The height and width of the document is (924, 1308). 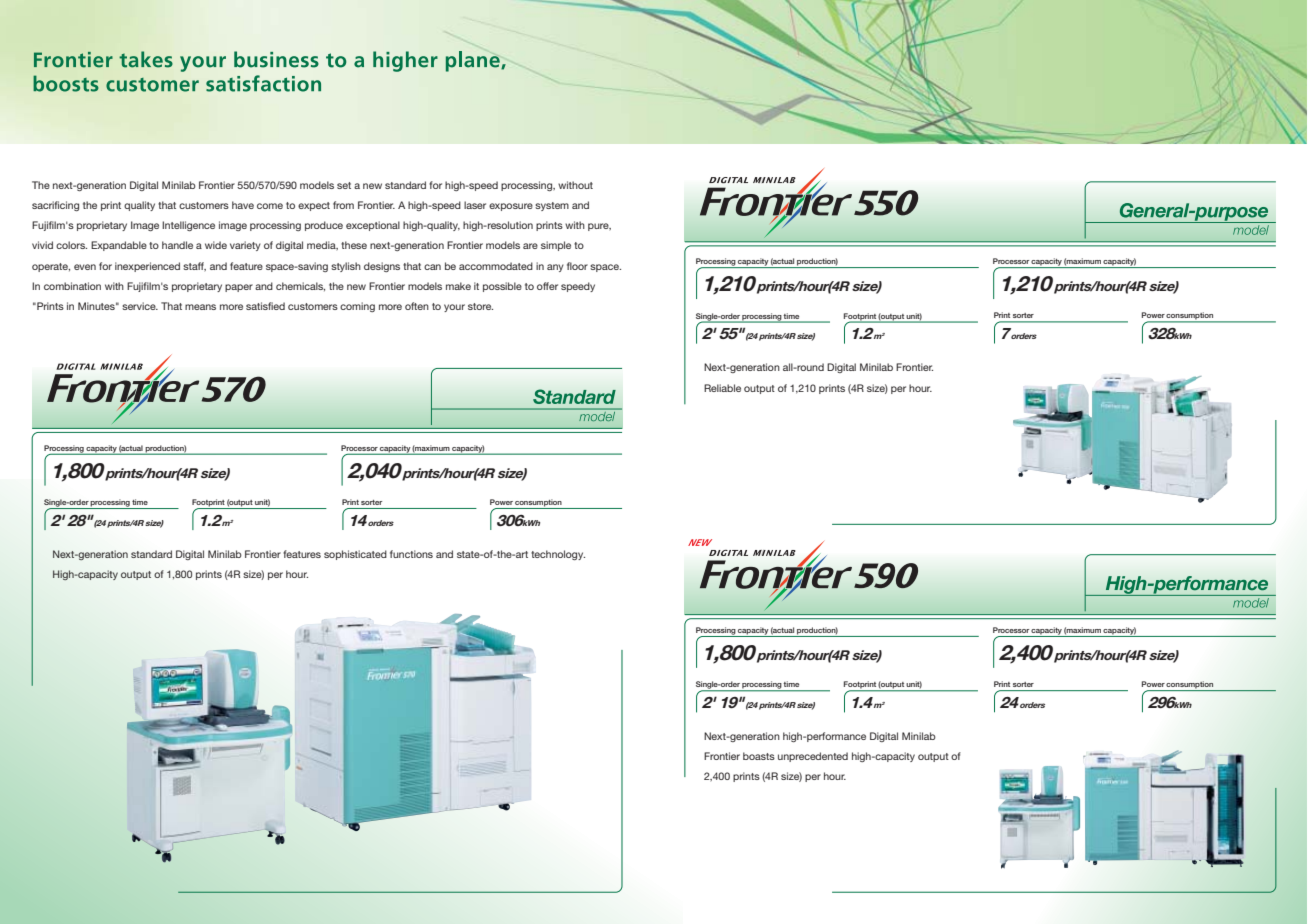 What do you see at coordinates (357, 307) in the document?
I see `coming` at bounding box center [357, 307].
